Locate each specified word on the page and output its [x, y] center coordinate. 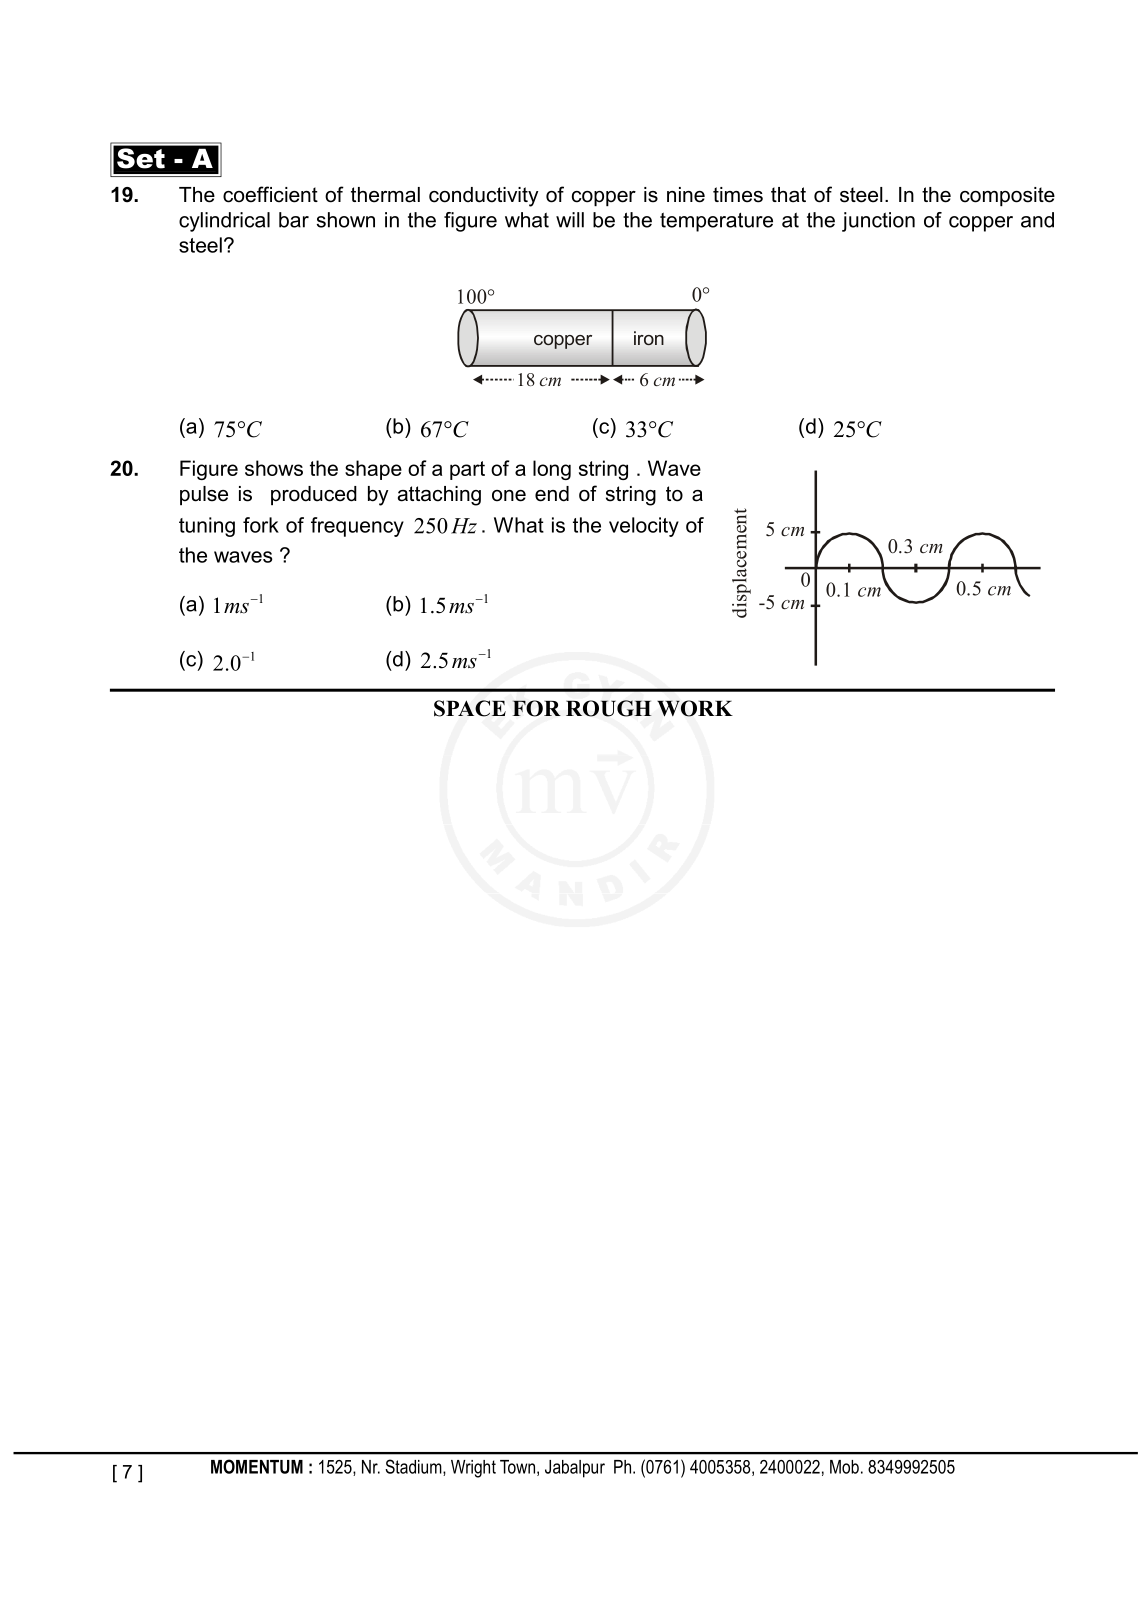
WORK [695, 708]
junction [878, 222]
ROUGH [609, 708]
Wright [473, 1469]
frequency [357, 527]
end [552, 494]
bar [294, 220]
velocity [644, 527]
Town [517, 1467]
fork [261, 525]
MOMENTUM [257, 1466]
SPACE [470, 708]
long [552, 470]
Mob [844, 1467]
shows [274, 468]
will [570, 220]
